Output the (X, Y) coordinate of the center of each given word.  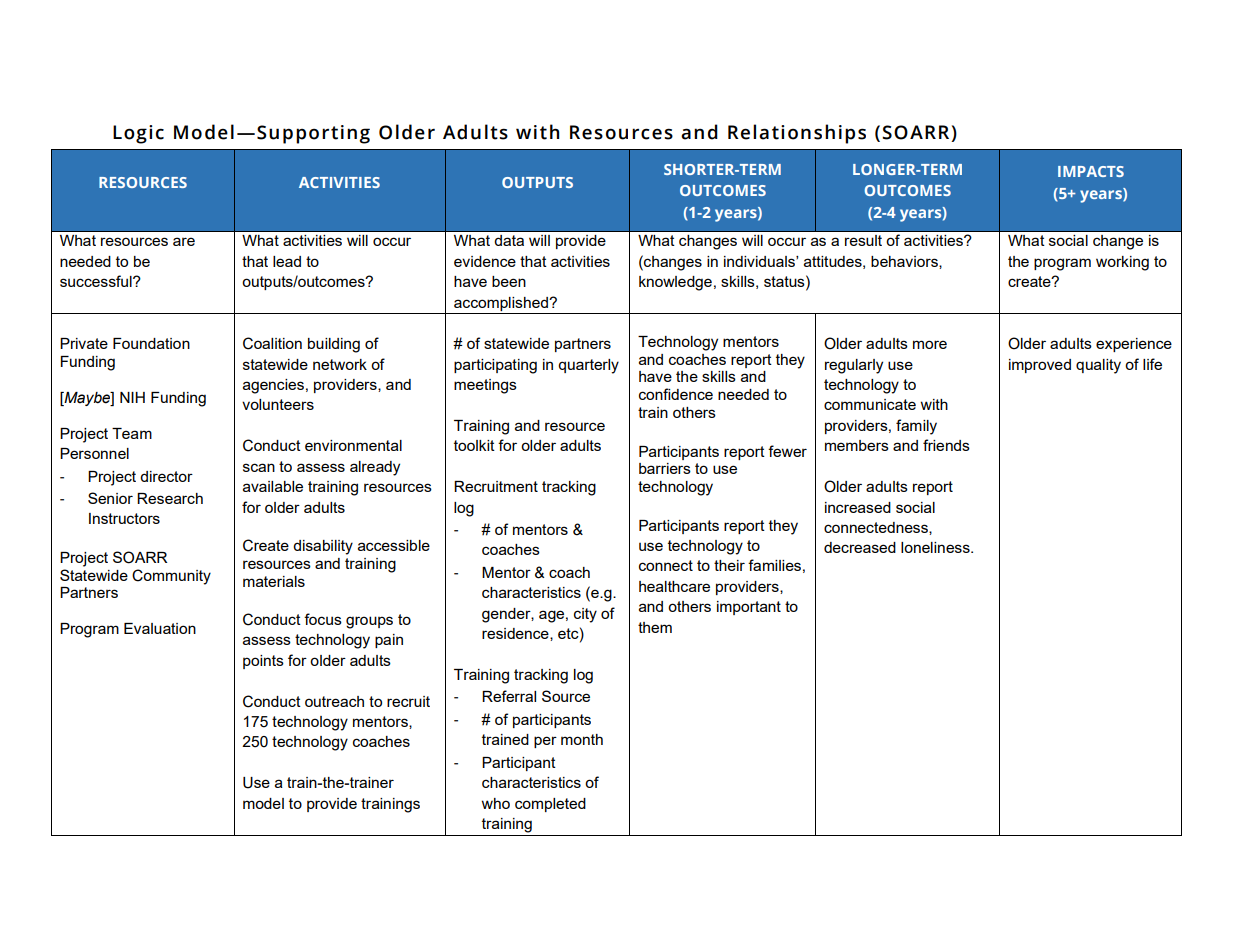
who (496, 803)
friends (946, 445)
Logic (138, 134)
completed (550, 805)
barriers (665, 468)
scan (259, 467)
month (582, 739)
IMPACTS (1091, 171)
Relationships (797, 134)
